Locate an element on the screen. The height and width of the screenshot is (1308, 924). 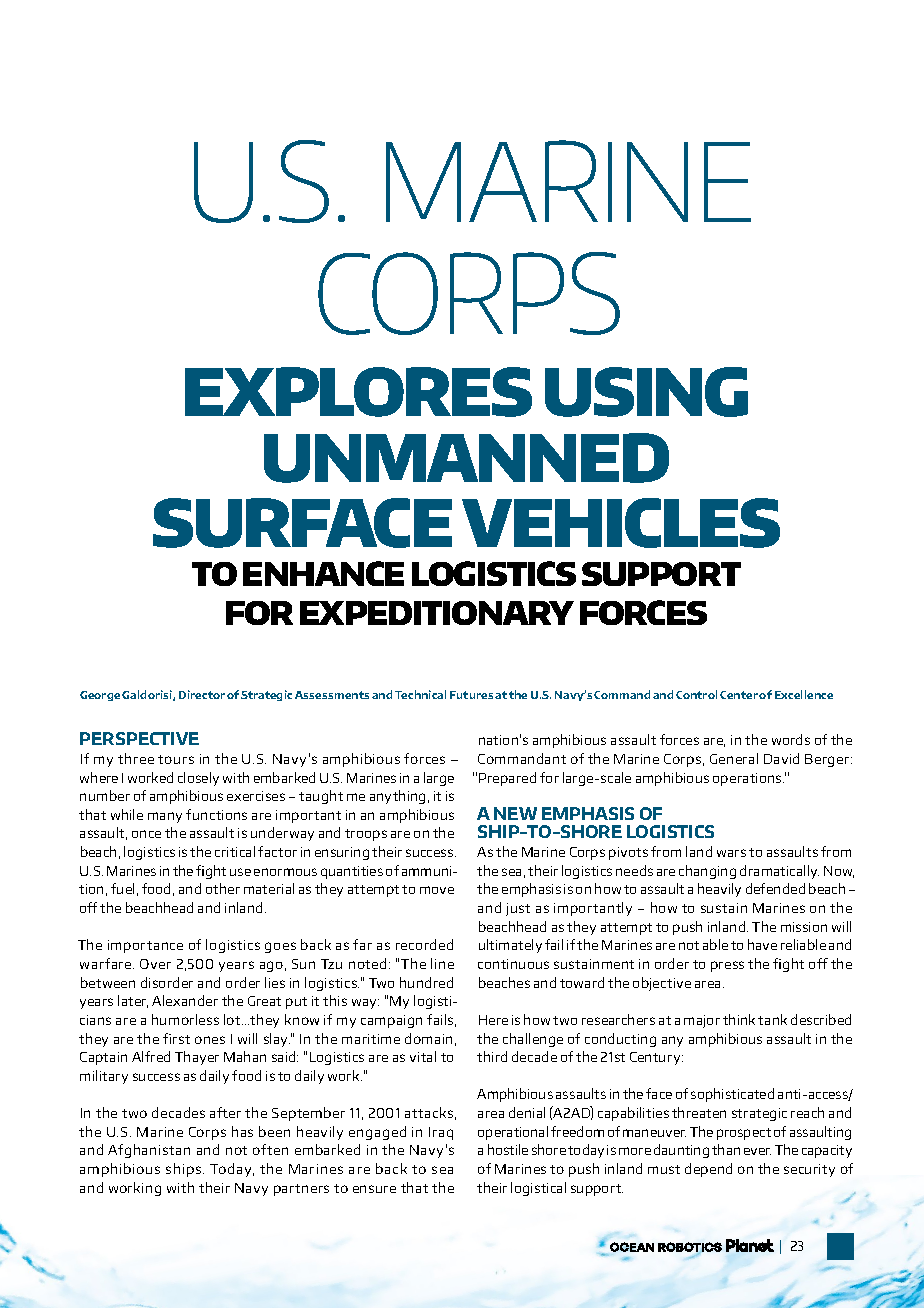
ENHANCE is located at coordinates (323, 573).
